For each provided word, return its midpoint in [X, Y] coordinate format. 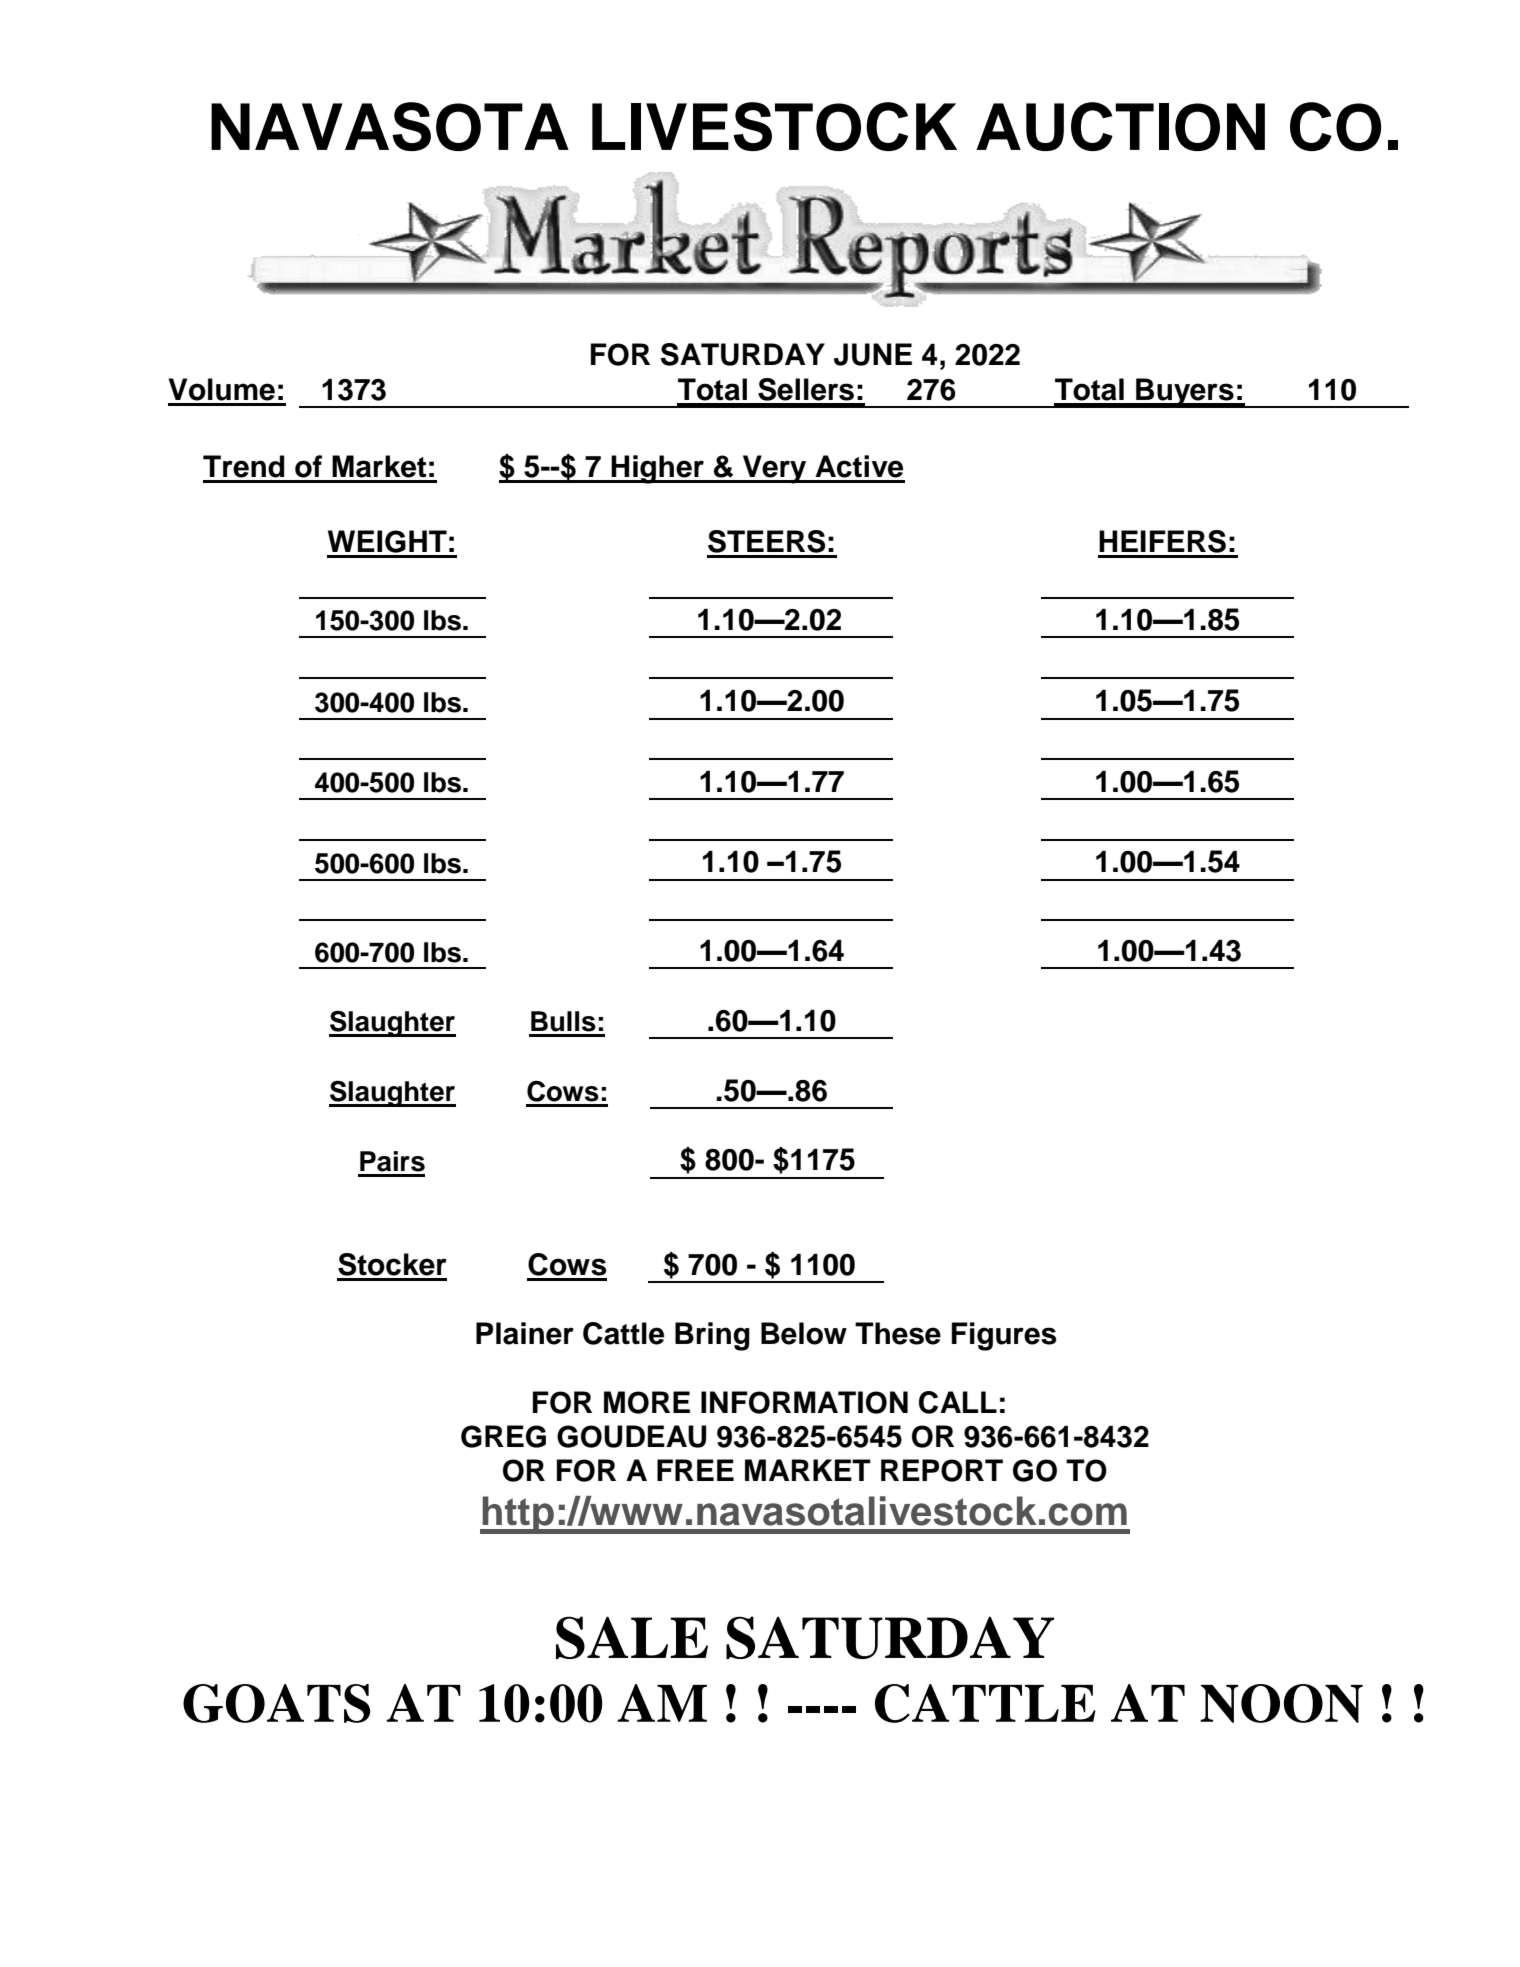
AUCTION [1120, 126]
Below [804, 1333]
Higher [658, 469]
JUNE [873, 354]
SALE [632, 1637]
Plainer [525, 1333]
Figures [1004, 1336]
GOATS [276, 1703]
